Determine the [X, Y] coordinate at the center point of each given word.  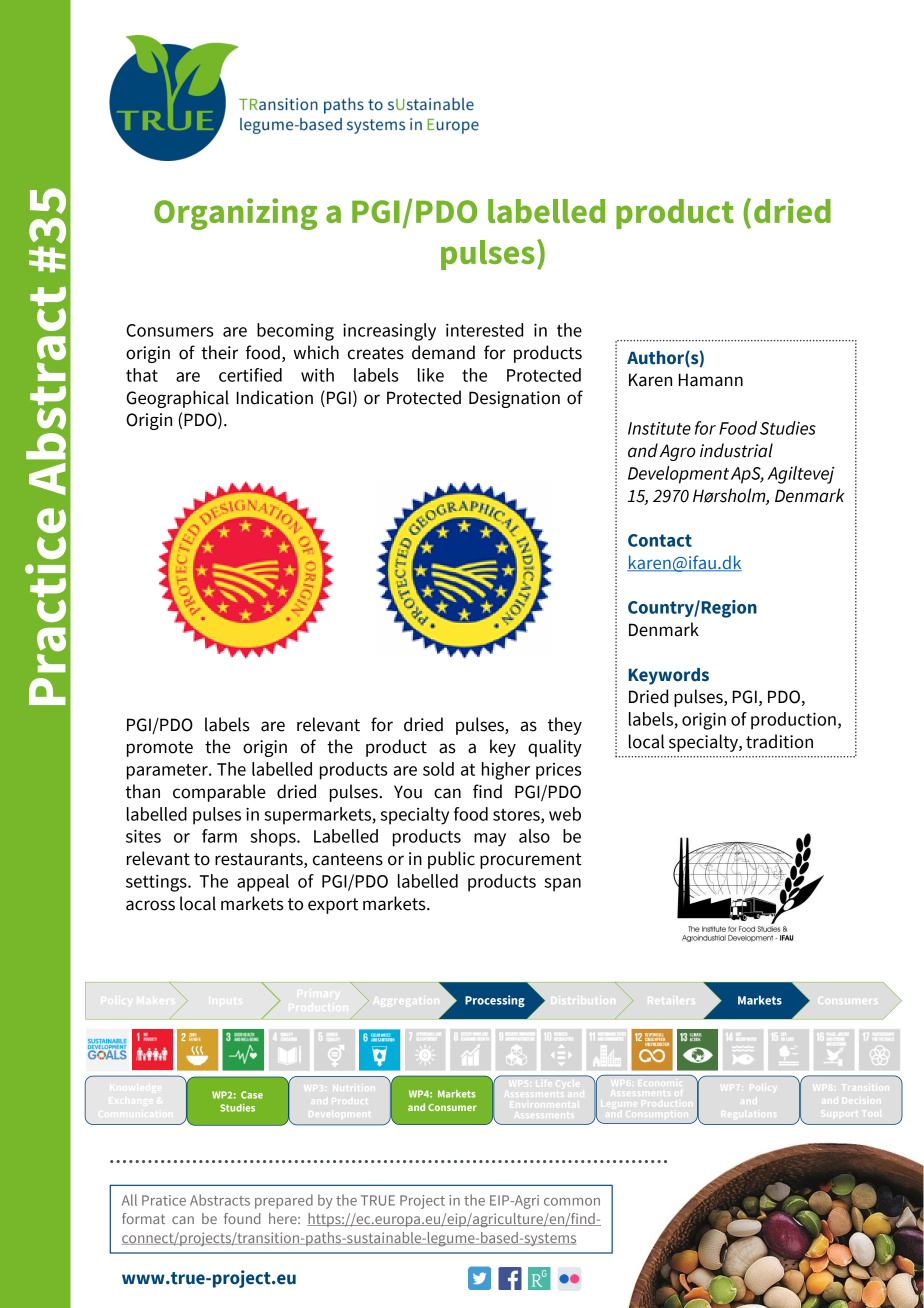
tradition [779, 741]
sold [438, 769]
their [219, 352]
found [242, 1218]
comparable [219, 793]
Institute [659, 428]
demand [443, 352]
